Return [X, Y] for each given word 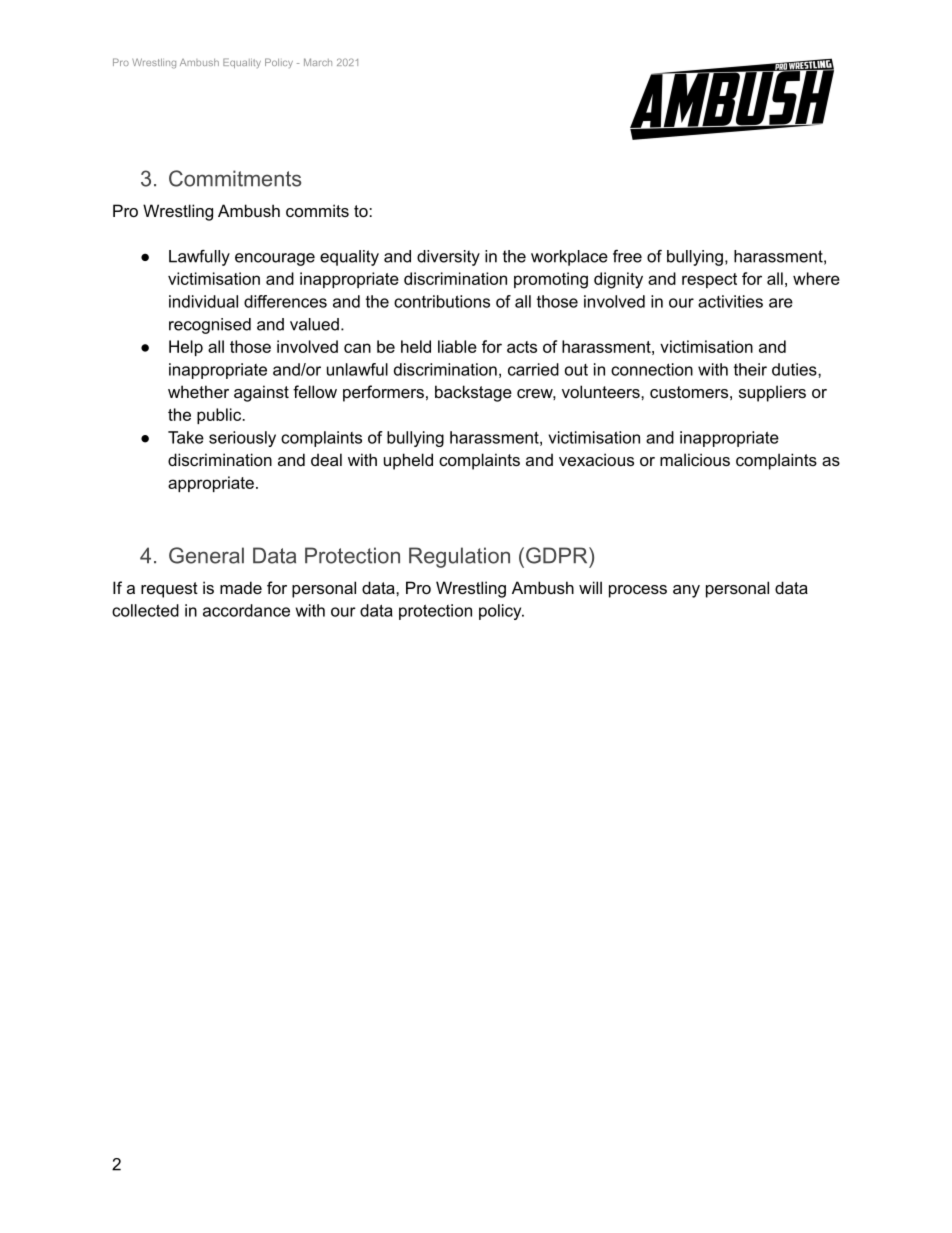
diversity [448, 258]
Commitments [235, 178]
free [627, 256]
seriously [242, 439]
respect [709, 280]
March [318, 62]
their [750, 369]
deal [326, 459]
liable [457, 346]
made [241, 587]
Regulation [459, 557]
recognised [210, 326]
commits [317, 210]
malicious [695, 459]
